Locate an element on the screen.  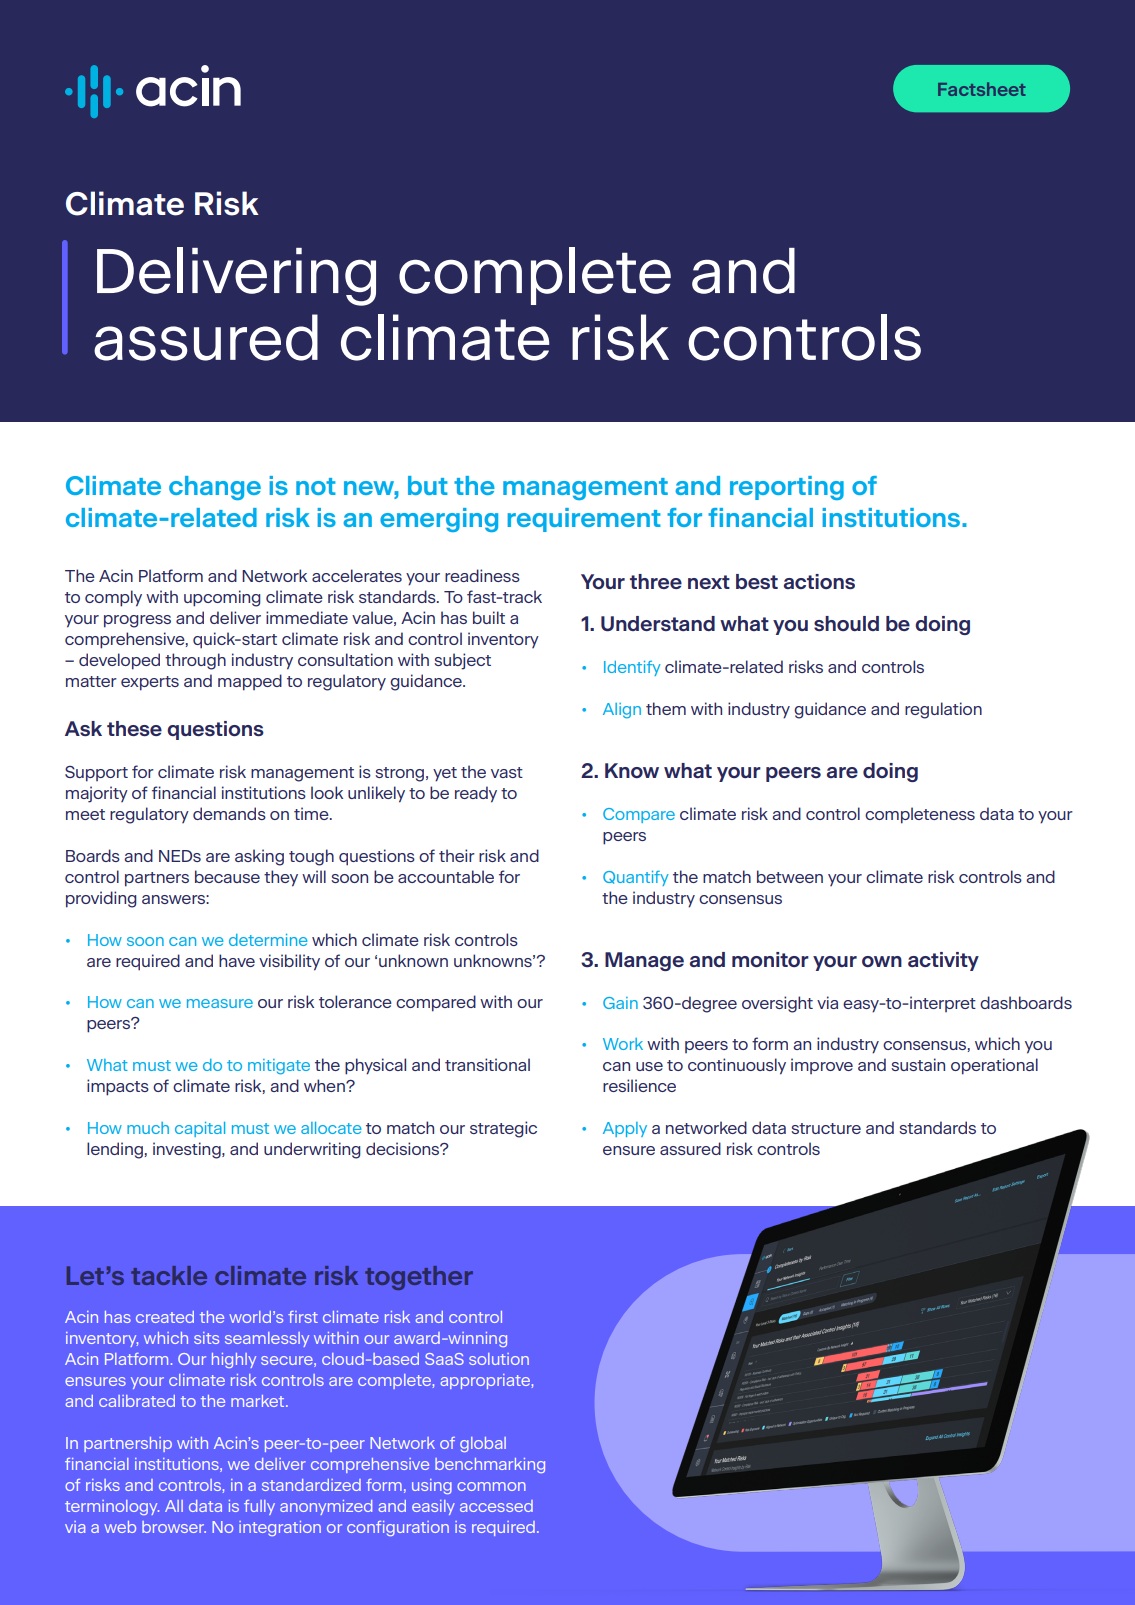
measure is located at coordinates (220, 1003).
